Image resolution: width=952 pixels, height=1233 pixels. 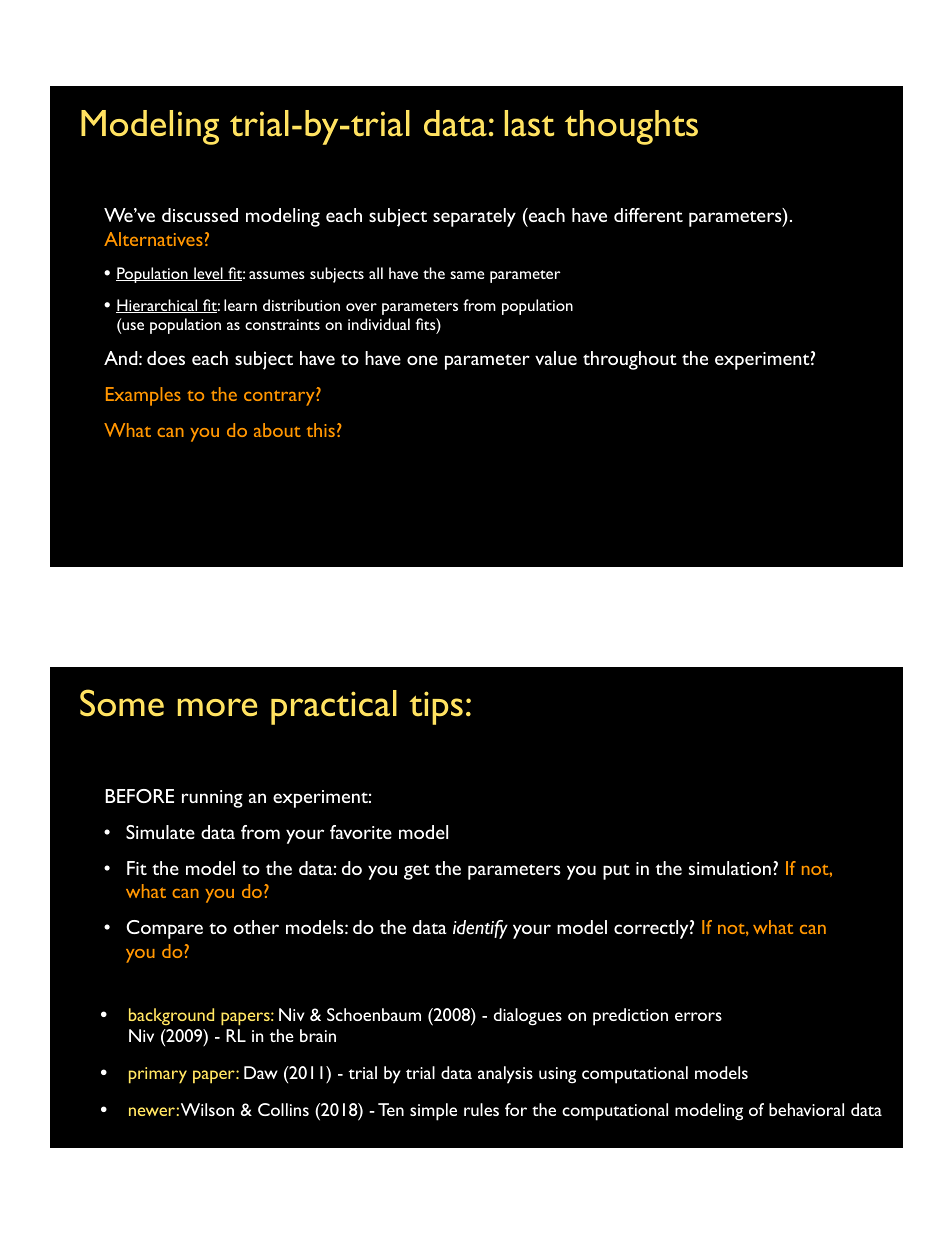 I want to click on tips, so click(x=436, y=708).
